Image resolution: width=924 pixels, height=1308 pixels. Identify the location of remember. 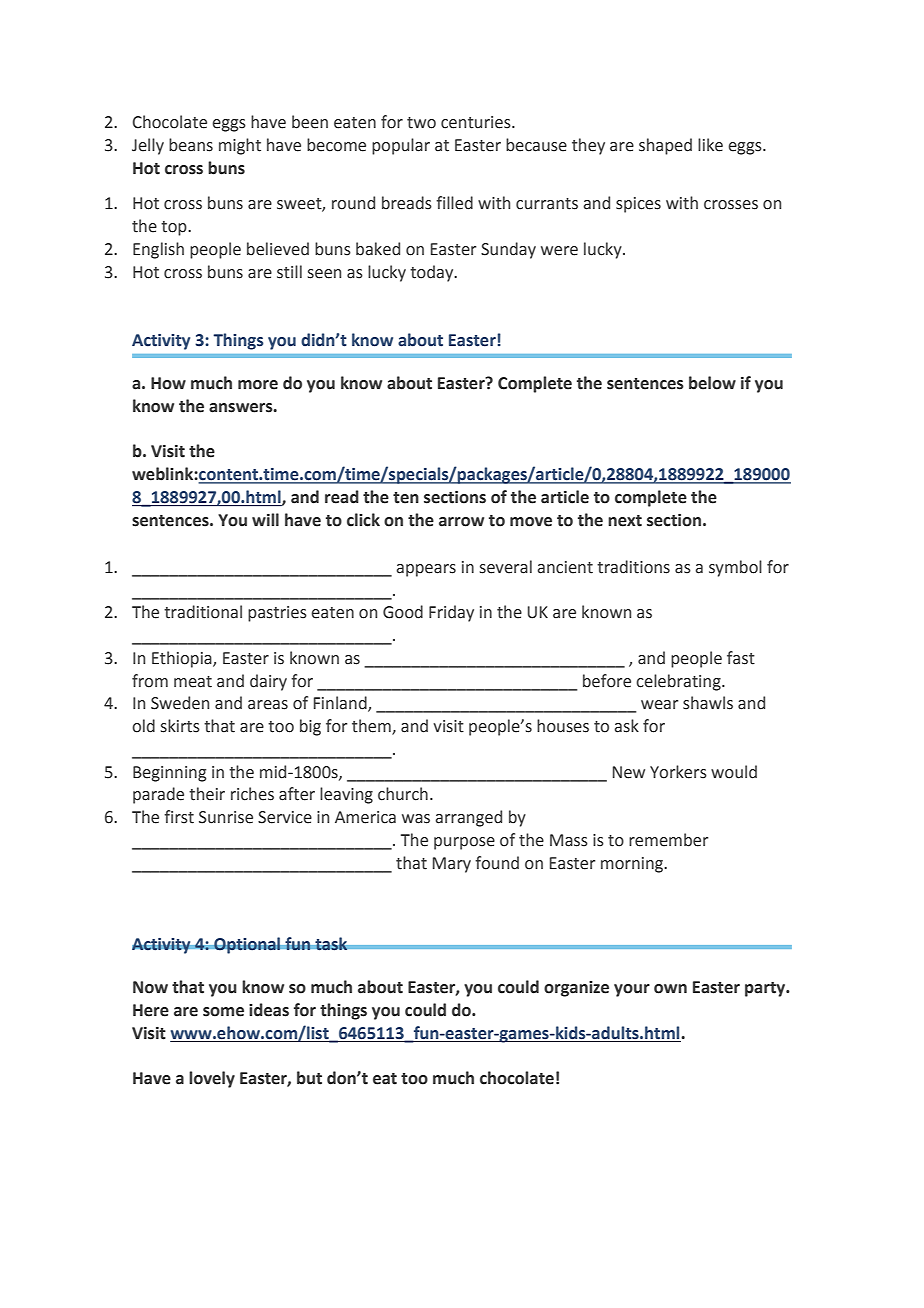
(668, 840).
